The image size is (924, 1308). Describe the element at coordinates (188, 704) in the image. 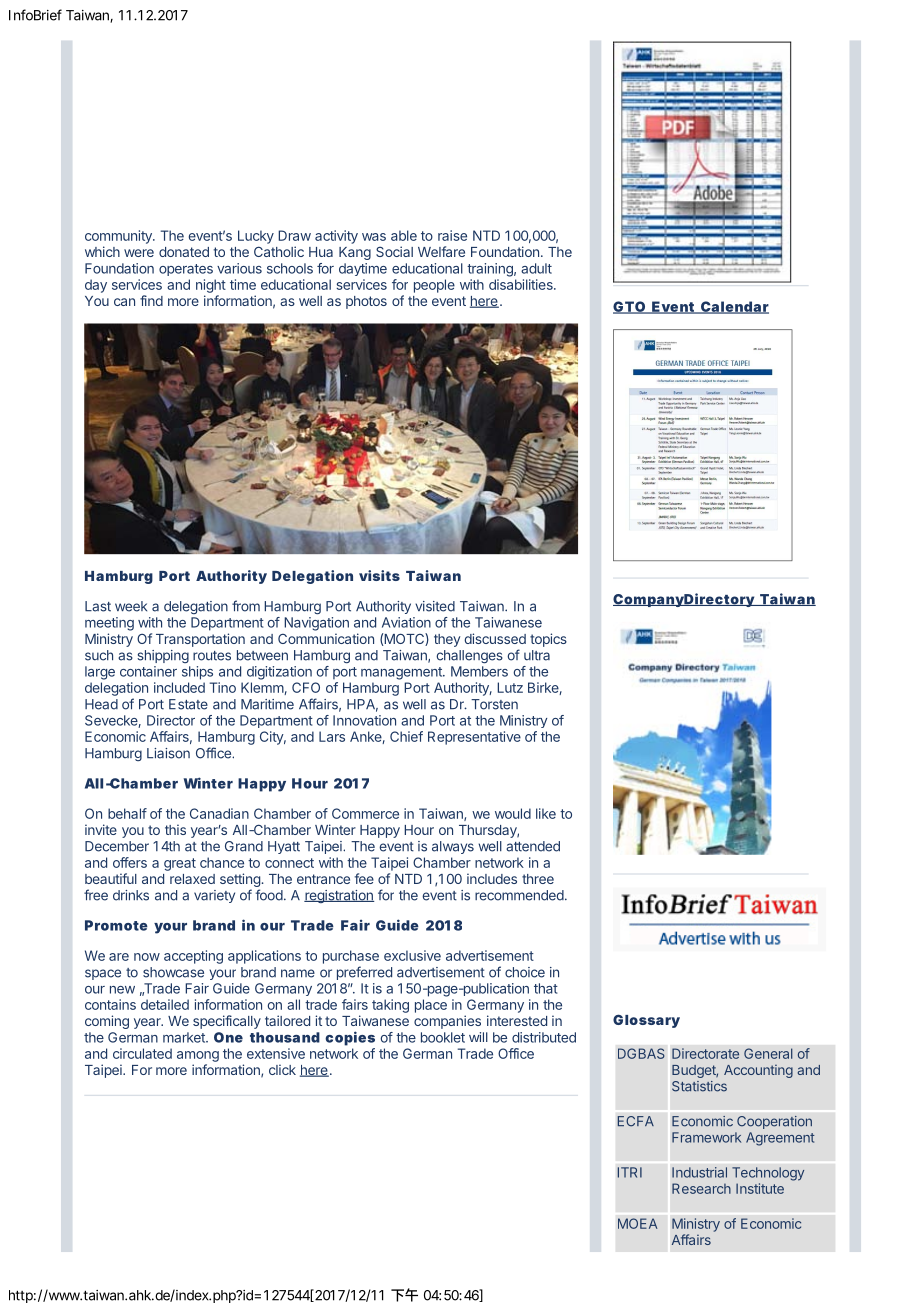

I see `Estate` at that location.
